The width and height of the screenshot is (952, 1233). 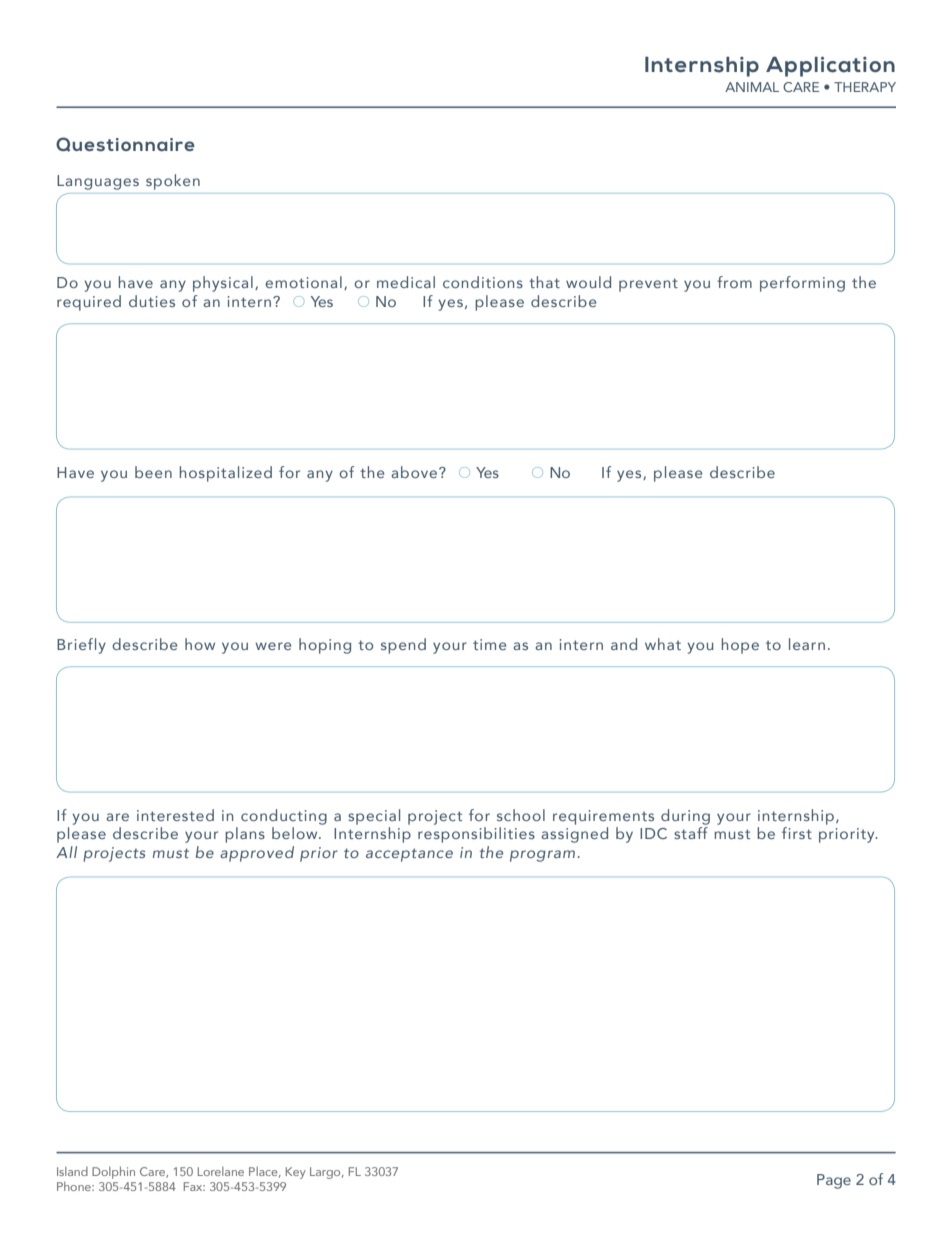 I want to click on Island, so click(x=72, y=1171).
